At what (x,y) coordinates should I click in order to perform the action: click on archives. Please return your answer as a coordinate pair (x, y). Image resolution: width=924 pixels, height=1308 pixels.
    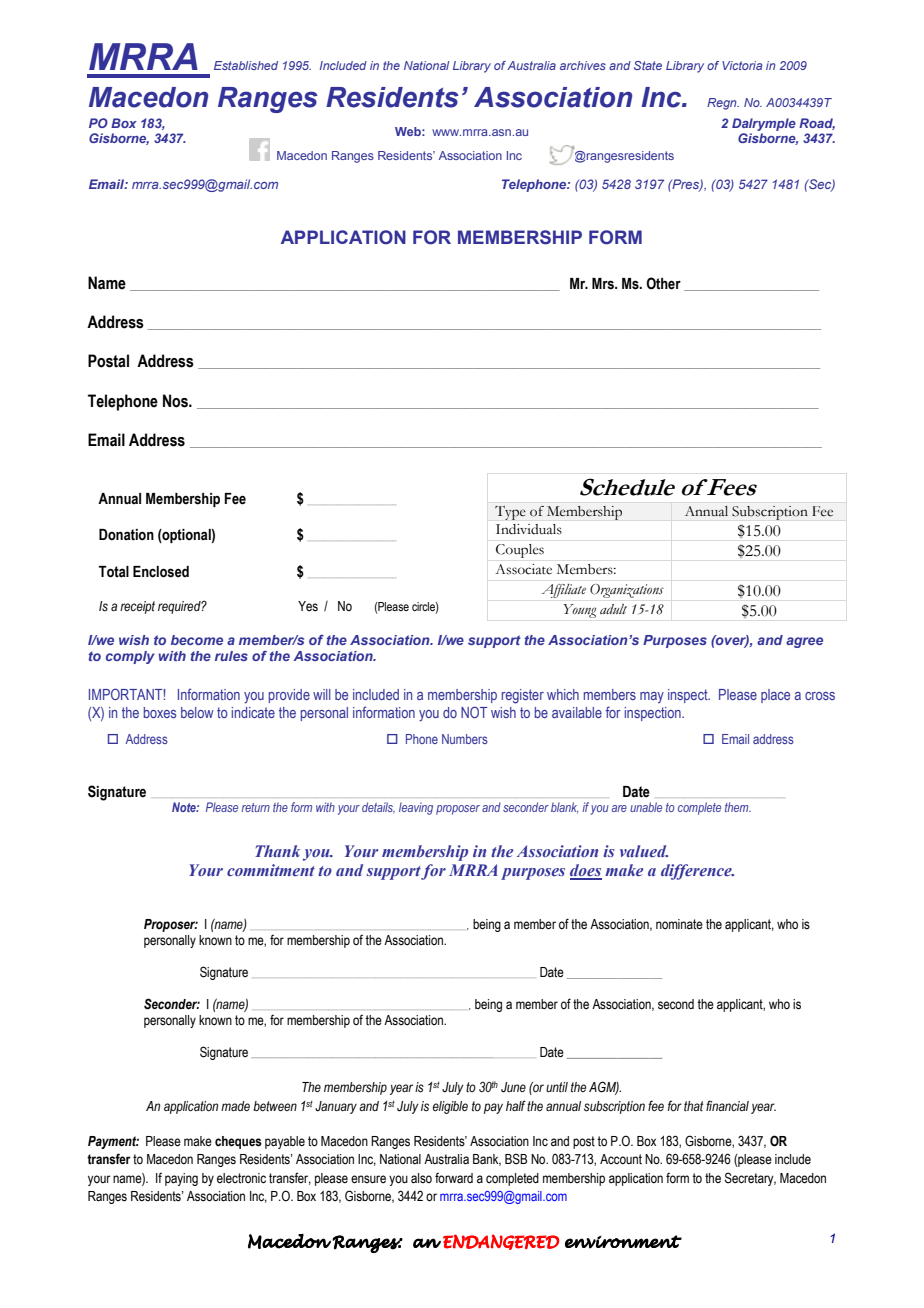
    Looking at the image, I should click on (583, 65).
